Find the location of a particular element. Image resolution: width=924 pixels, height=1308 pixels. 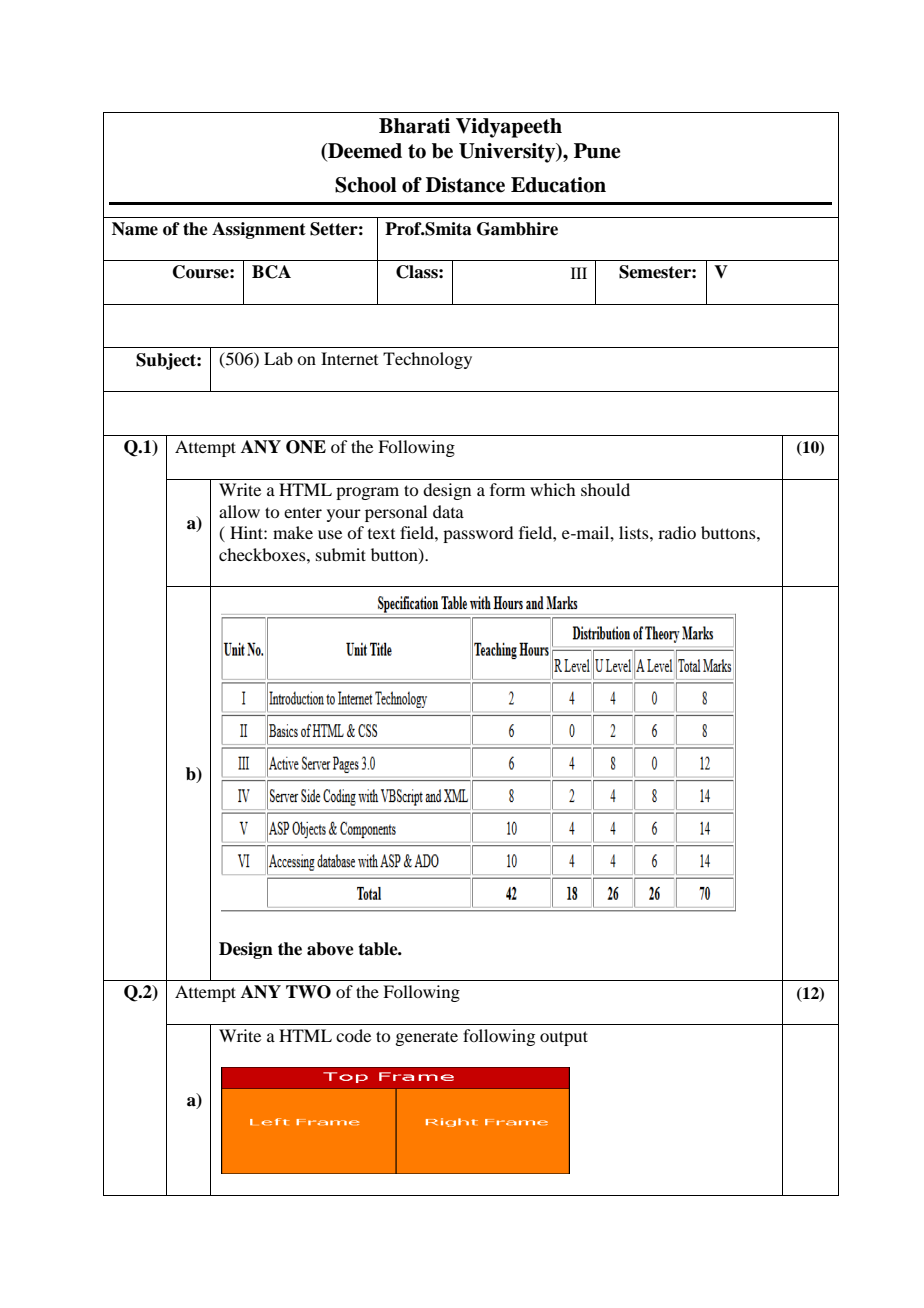

Pune is located at coordinates (597, 151).
